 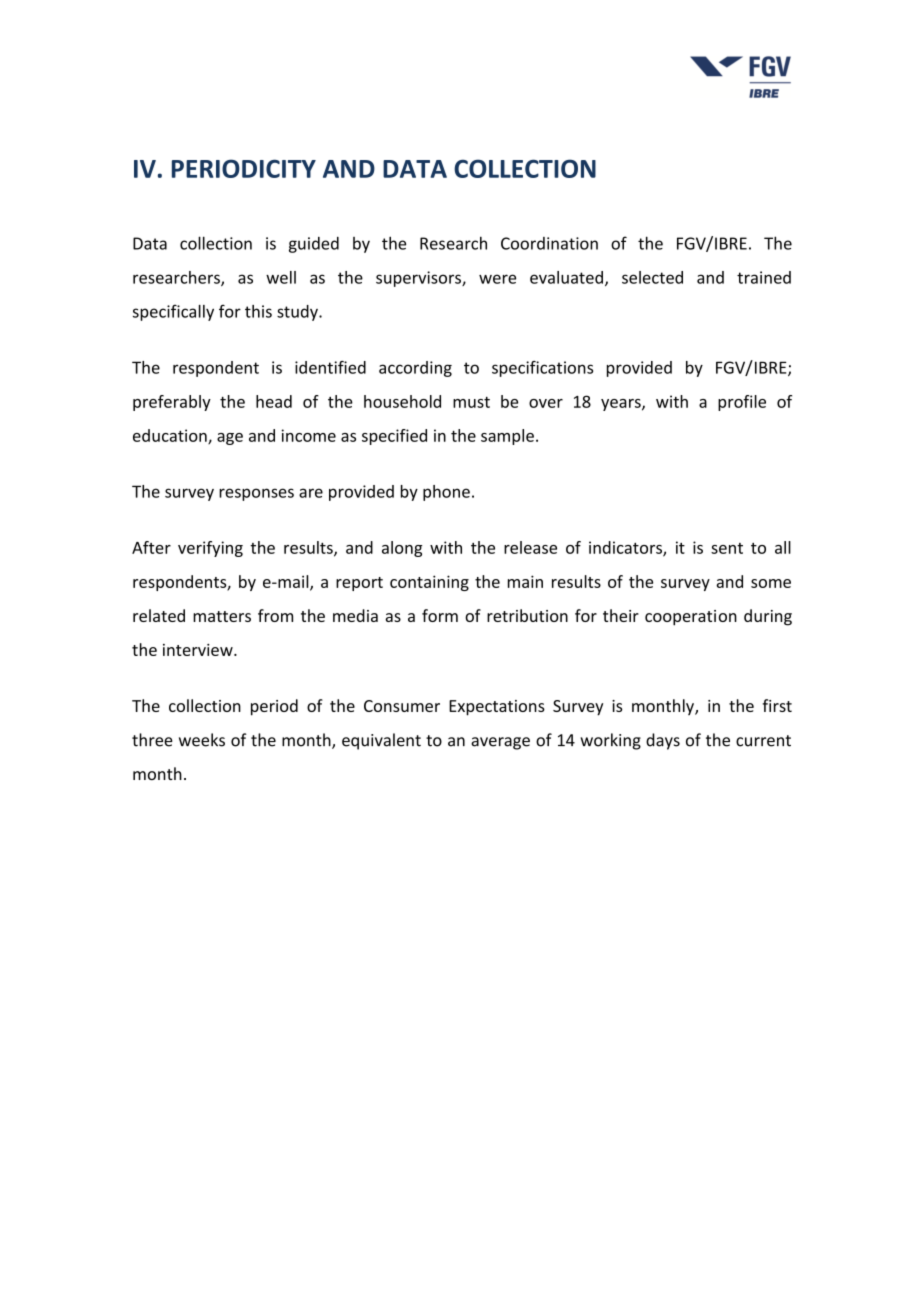 I want to click on well, so click(x=281, y=277).
